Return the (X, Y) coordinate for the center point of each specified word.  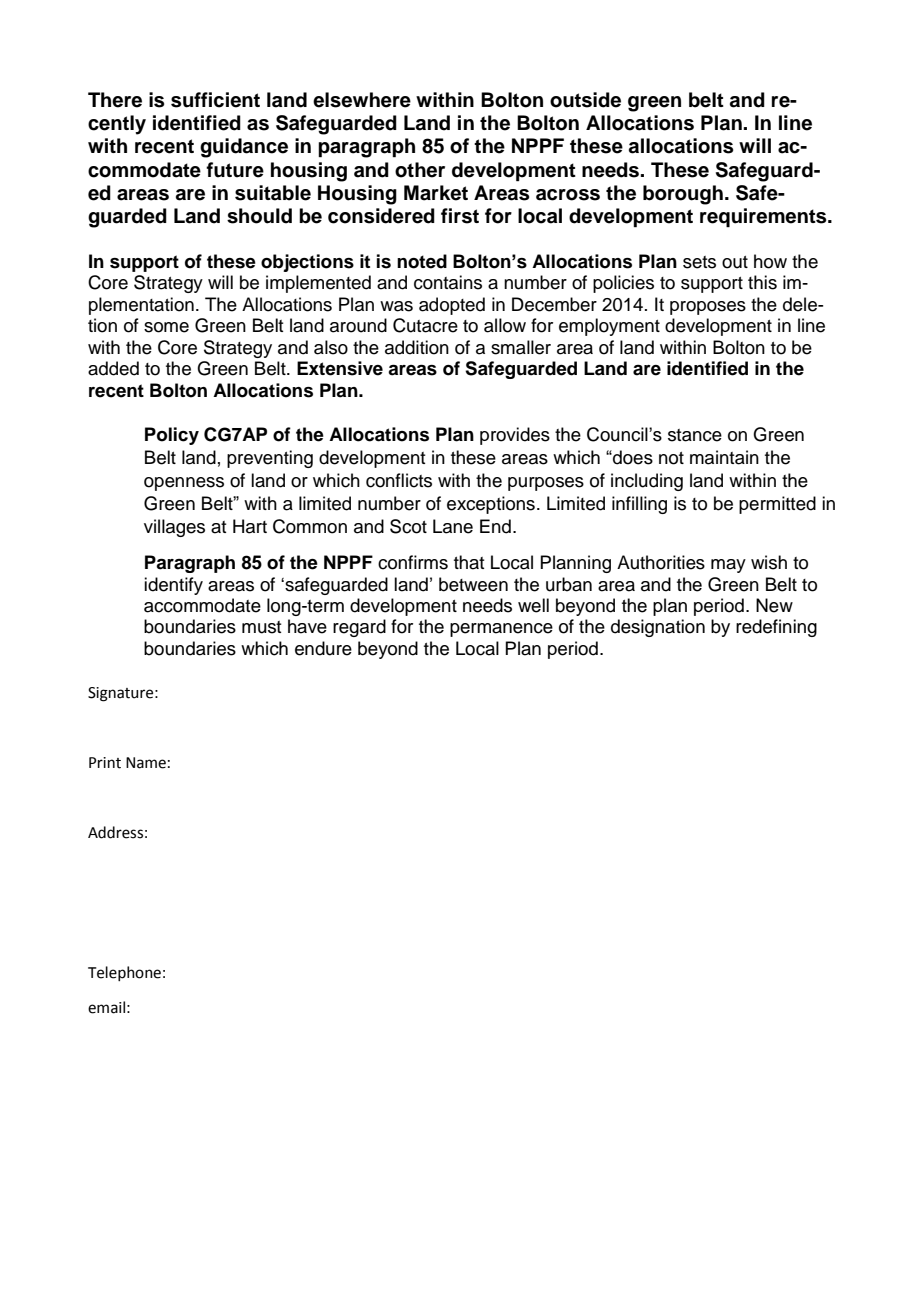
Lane (453, 526)
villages (174, 528)
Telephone (124, 973)
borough (683, 195)
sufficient (215, 100)
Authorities (661, 562)
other (420, 170)
